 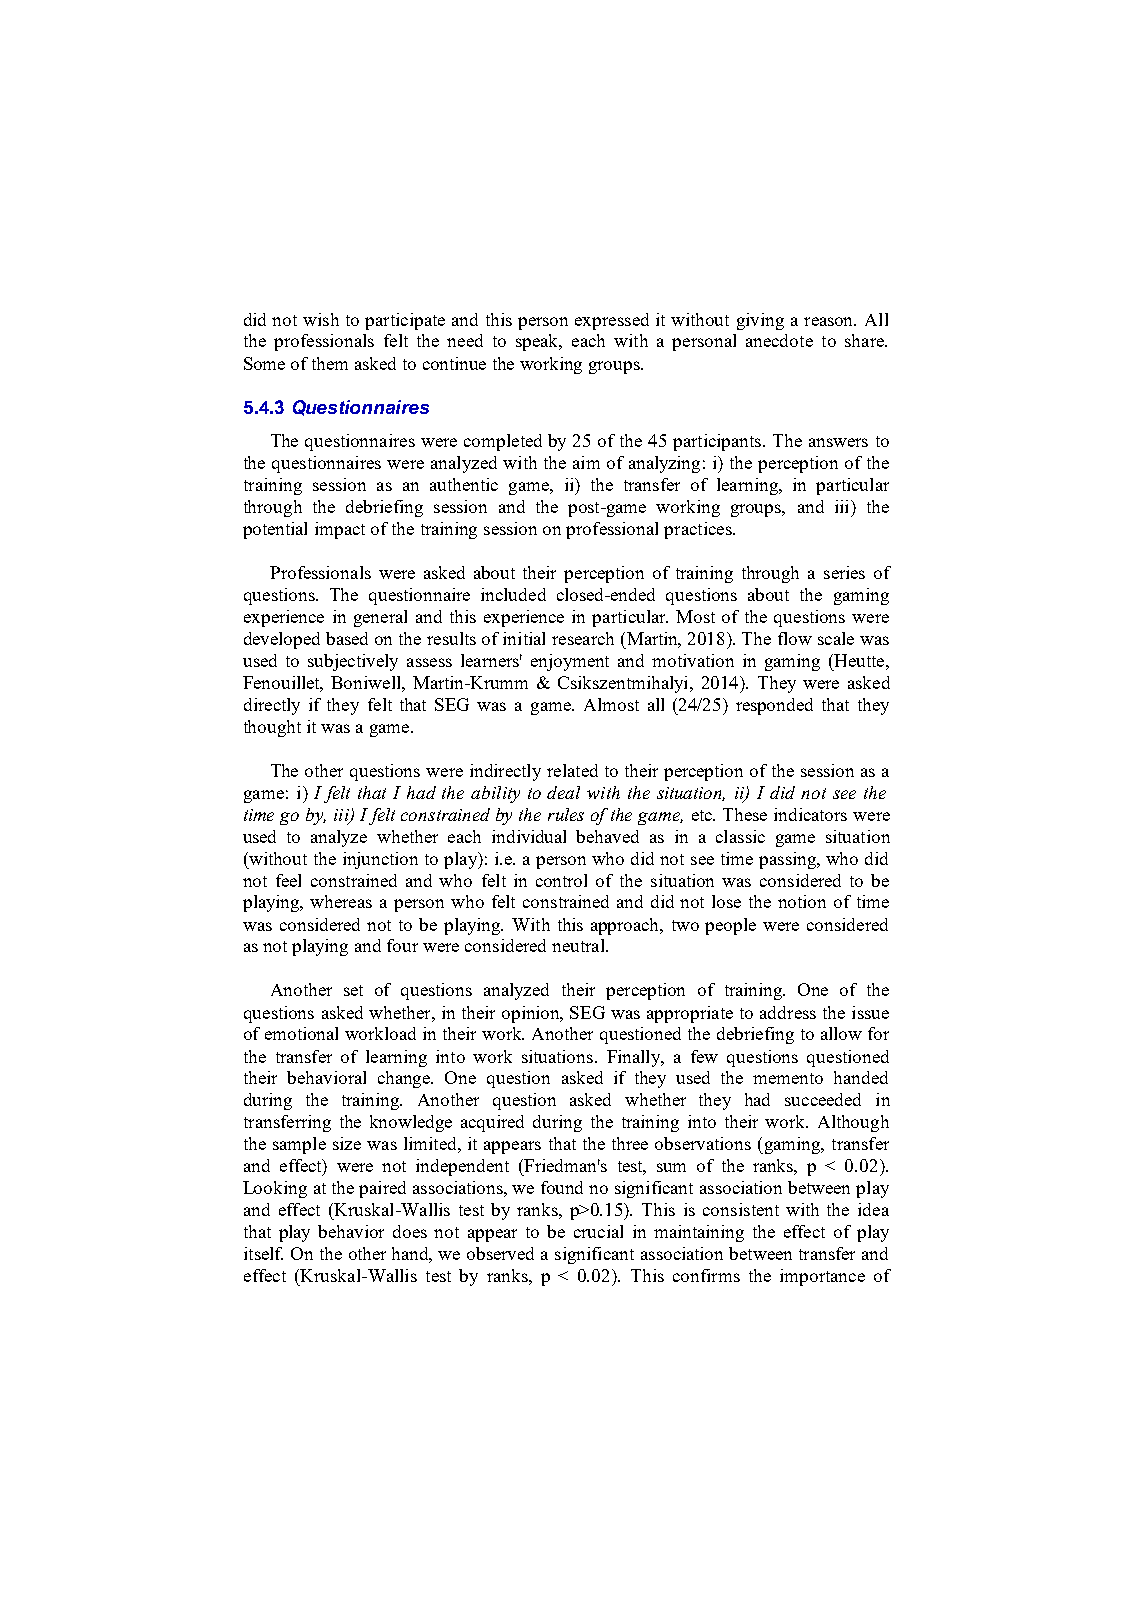 What do you see at coordinates (561, 880) in the screenshot?
I see `control` at bounding box center [561, 880].
